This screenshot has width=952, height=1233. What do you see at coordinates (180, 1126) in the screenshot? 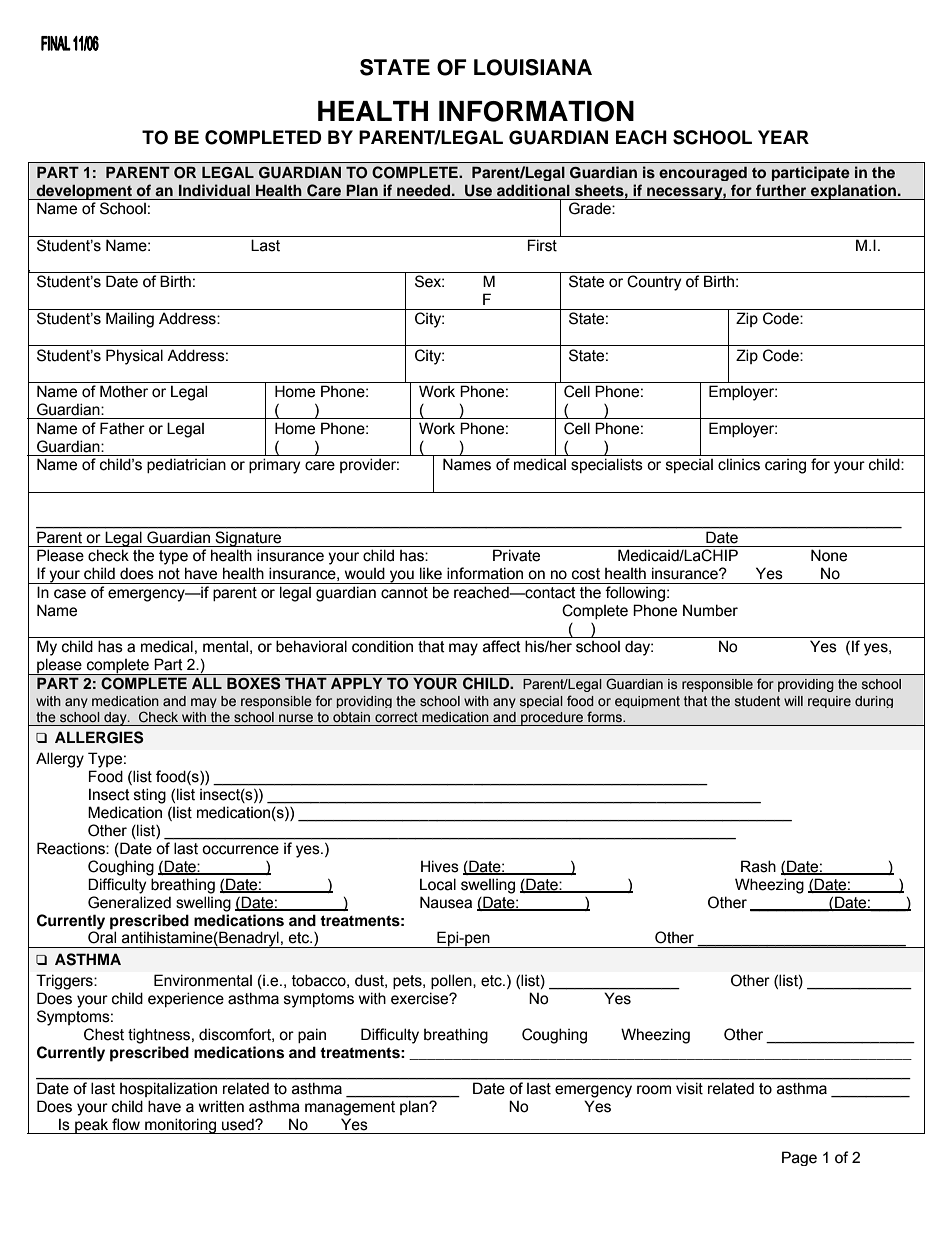
I see `monitoring` at bounding box center [180, 1126].
